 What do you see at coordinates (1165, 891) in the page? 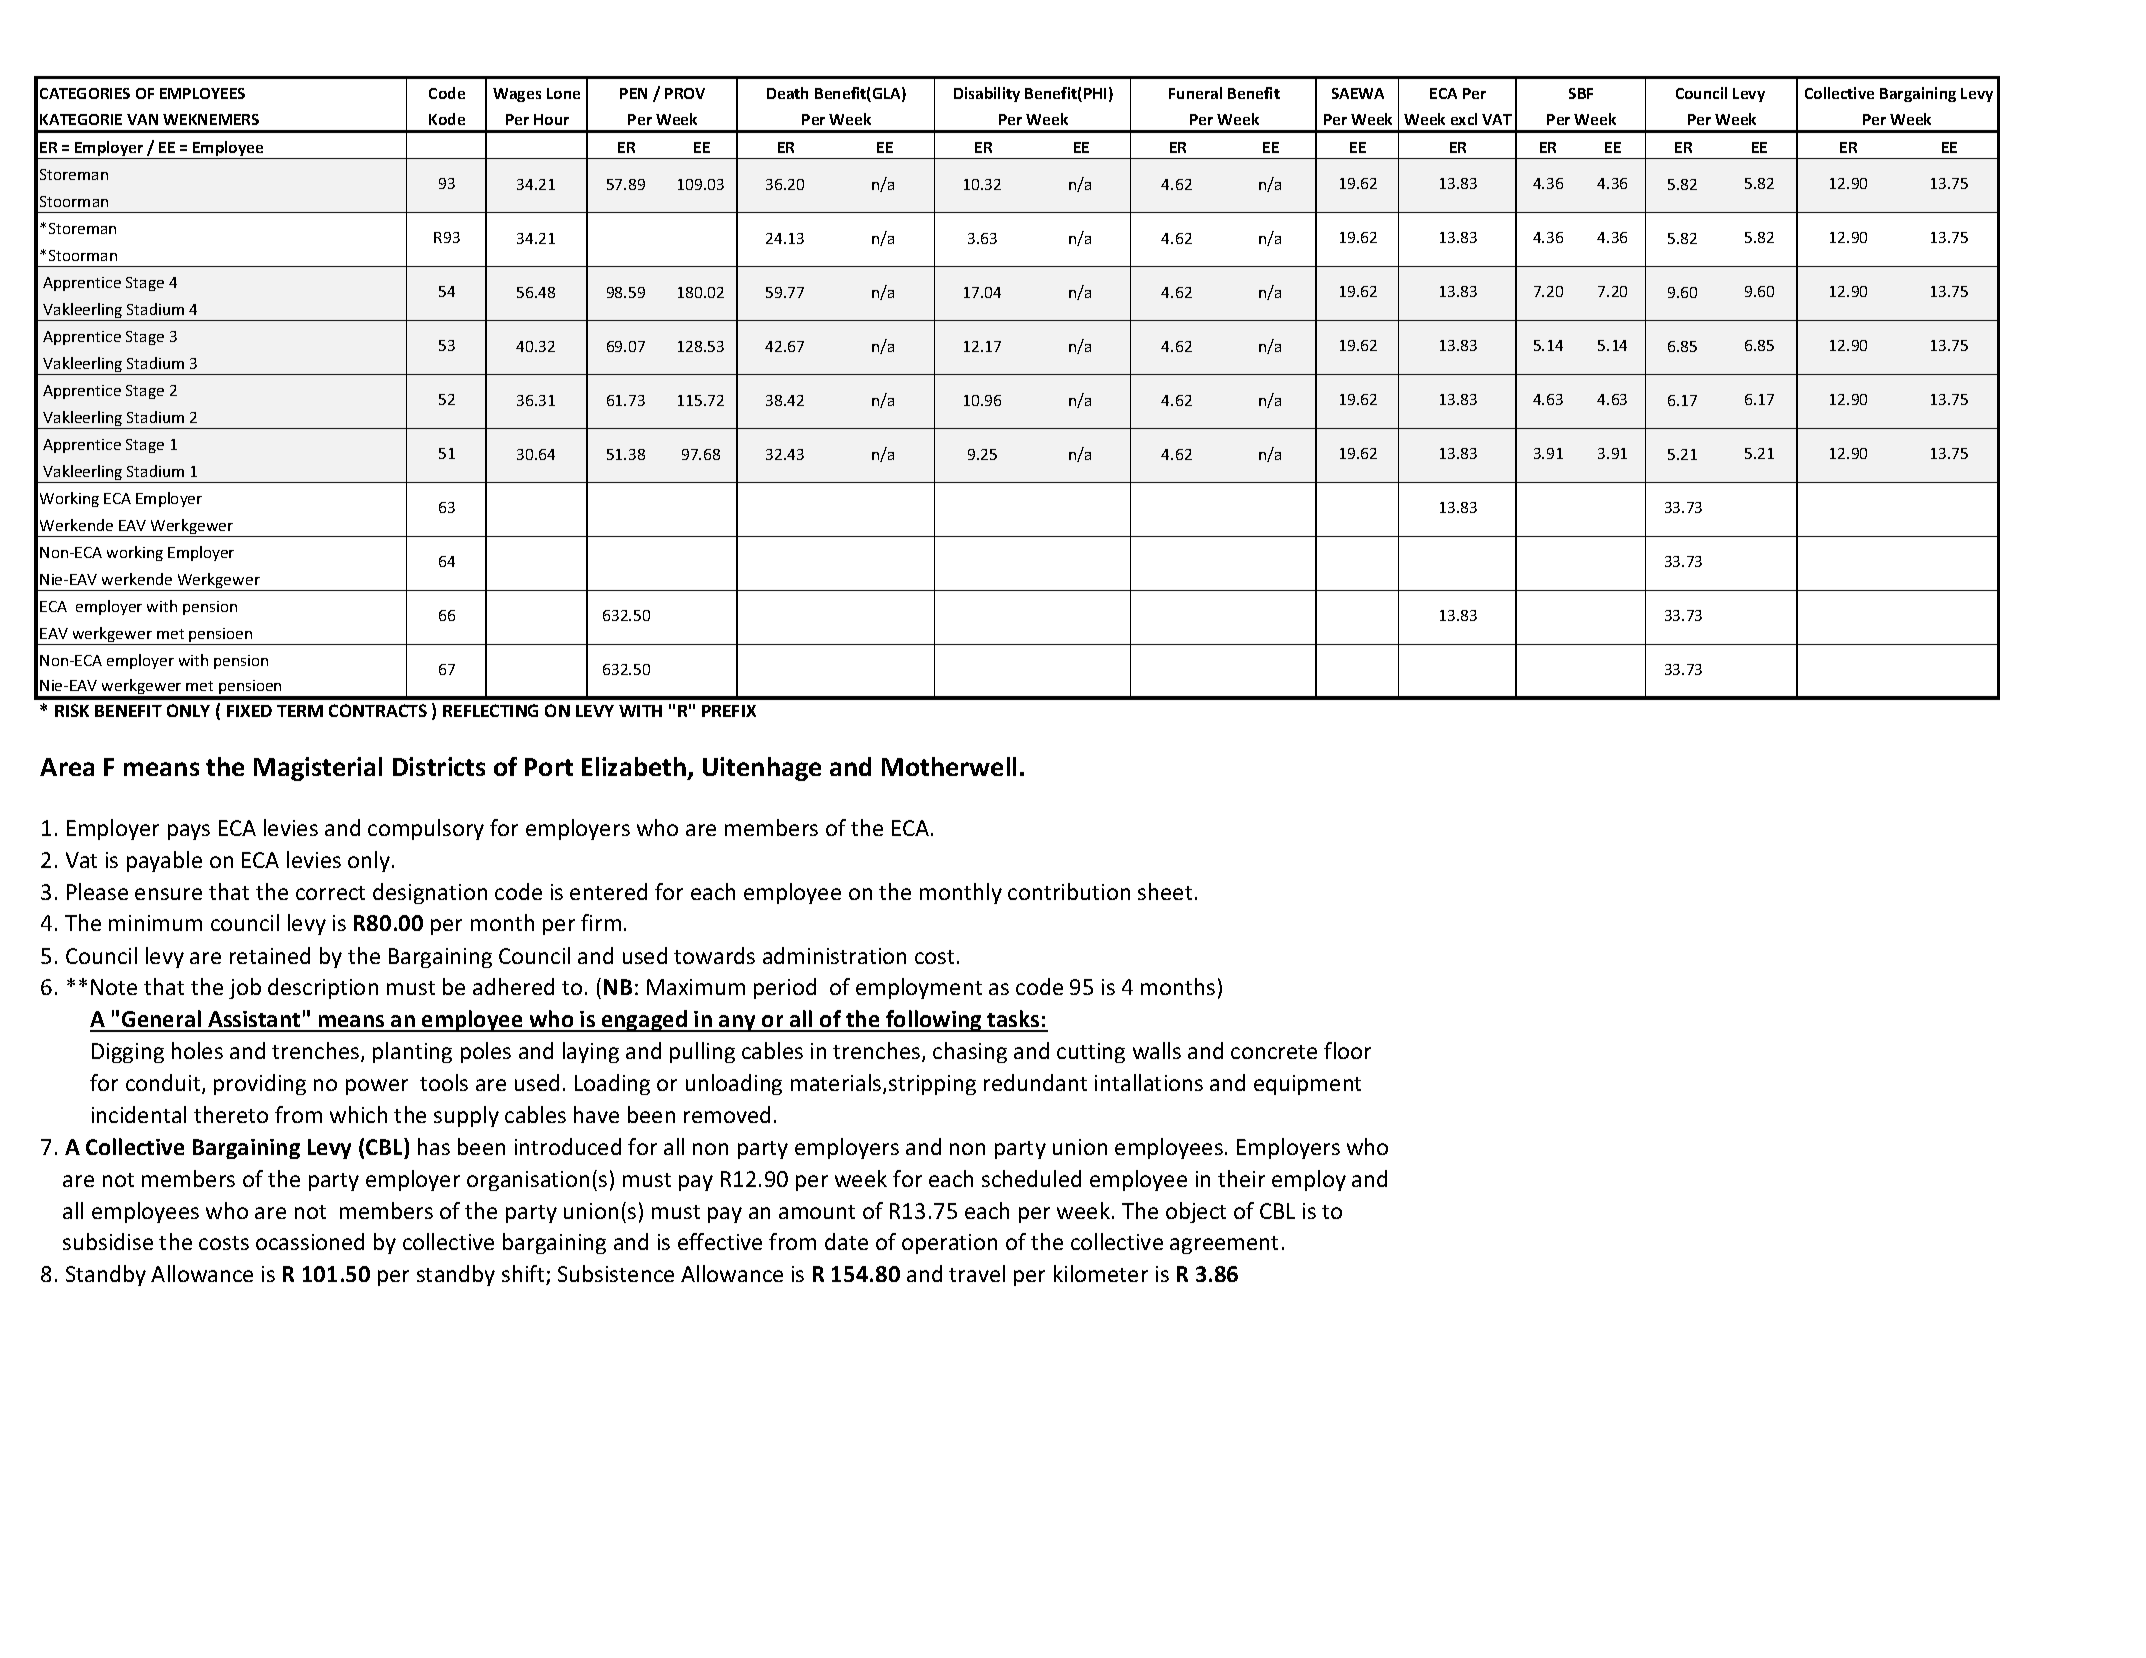
I see `sheet` at bounding box center [1165, 891].
